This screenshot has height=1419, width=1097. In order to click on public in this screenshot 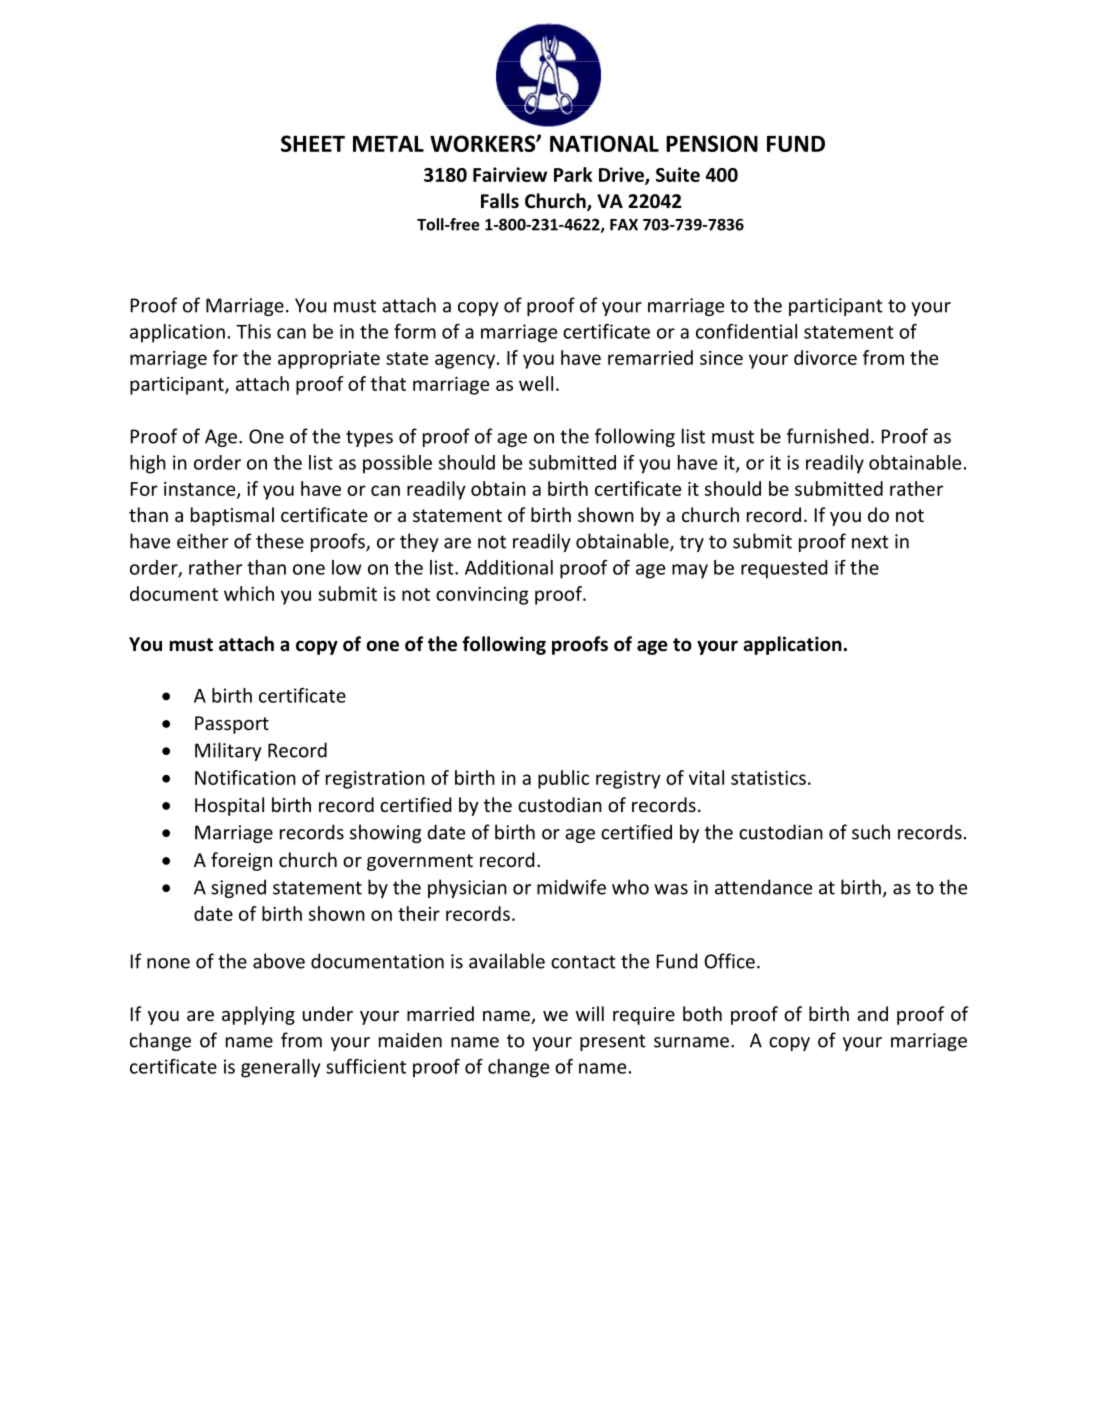, I will do `click(563, 779)`.
